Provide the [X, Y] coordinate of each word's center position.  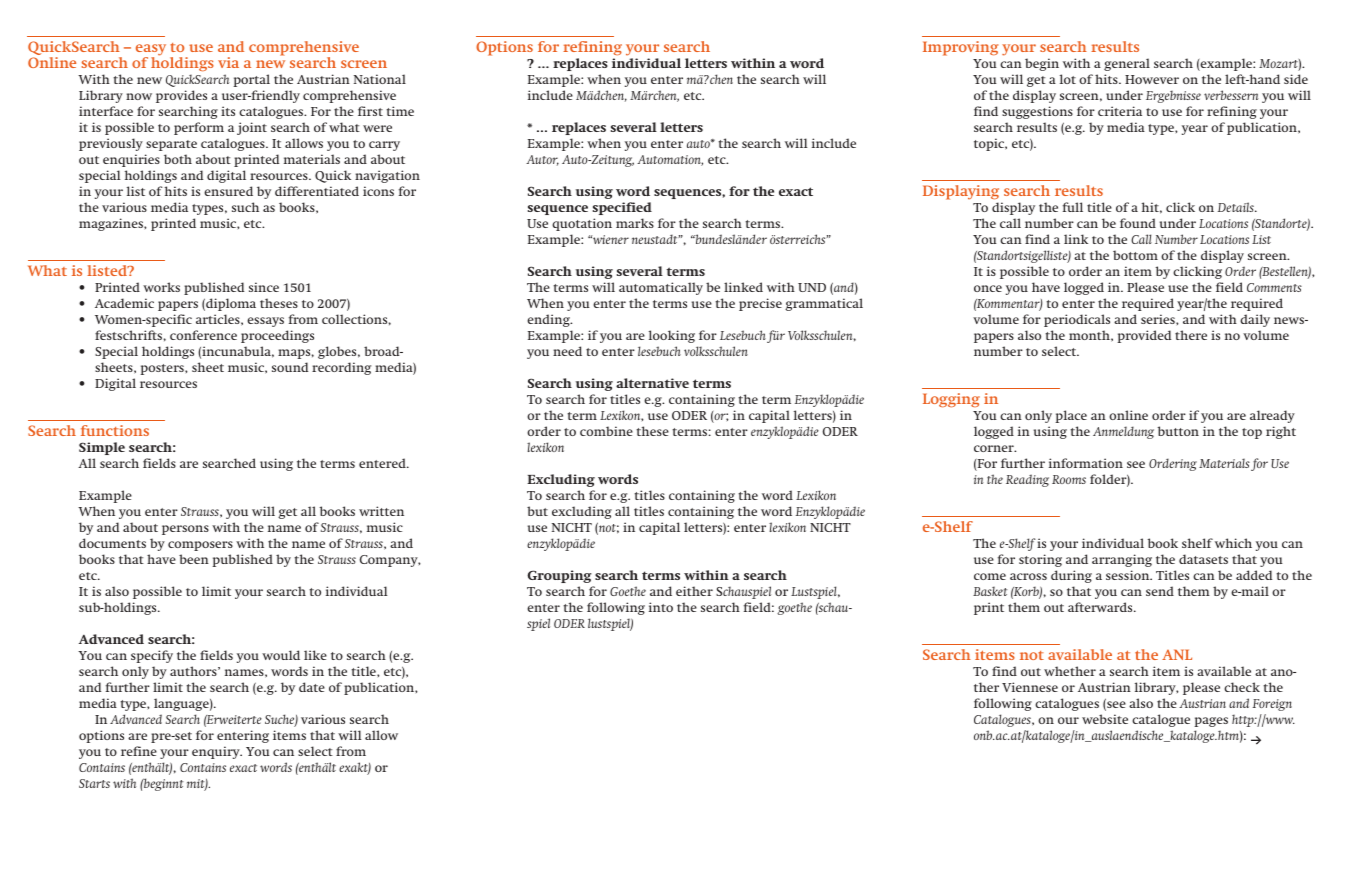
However [1152, 79]
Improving [960, 48]
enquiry [217, 752]
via [228, 62]
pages [1211, 722]
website [1105, 719]
